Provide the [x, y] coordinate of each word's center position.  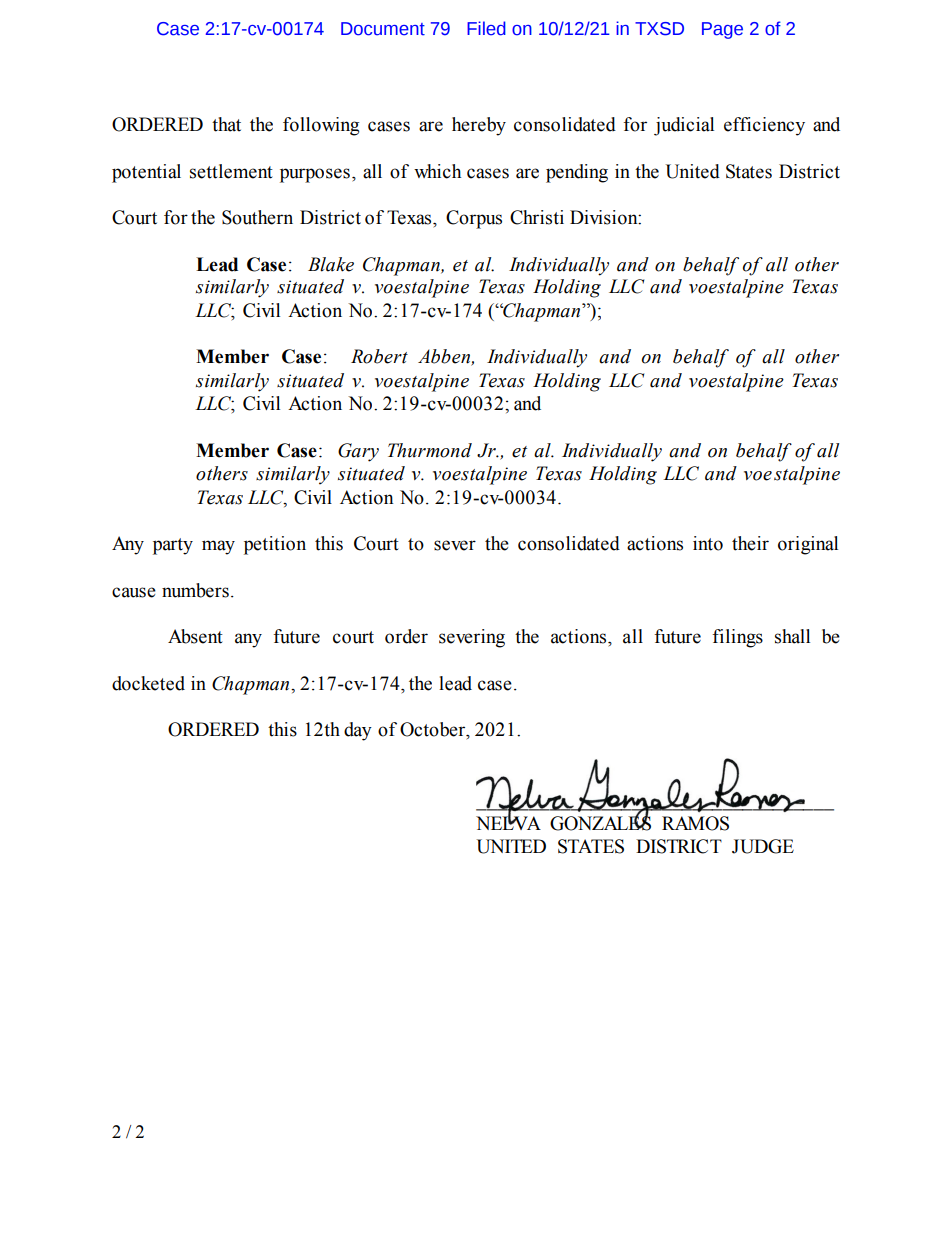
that [226, 124]
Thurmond [430, 450]
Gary [358, 452]
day [358, 731]
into [708, 543]
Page [722, 30]
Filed [486, 28]
